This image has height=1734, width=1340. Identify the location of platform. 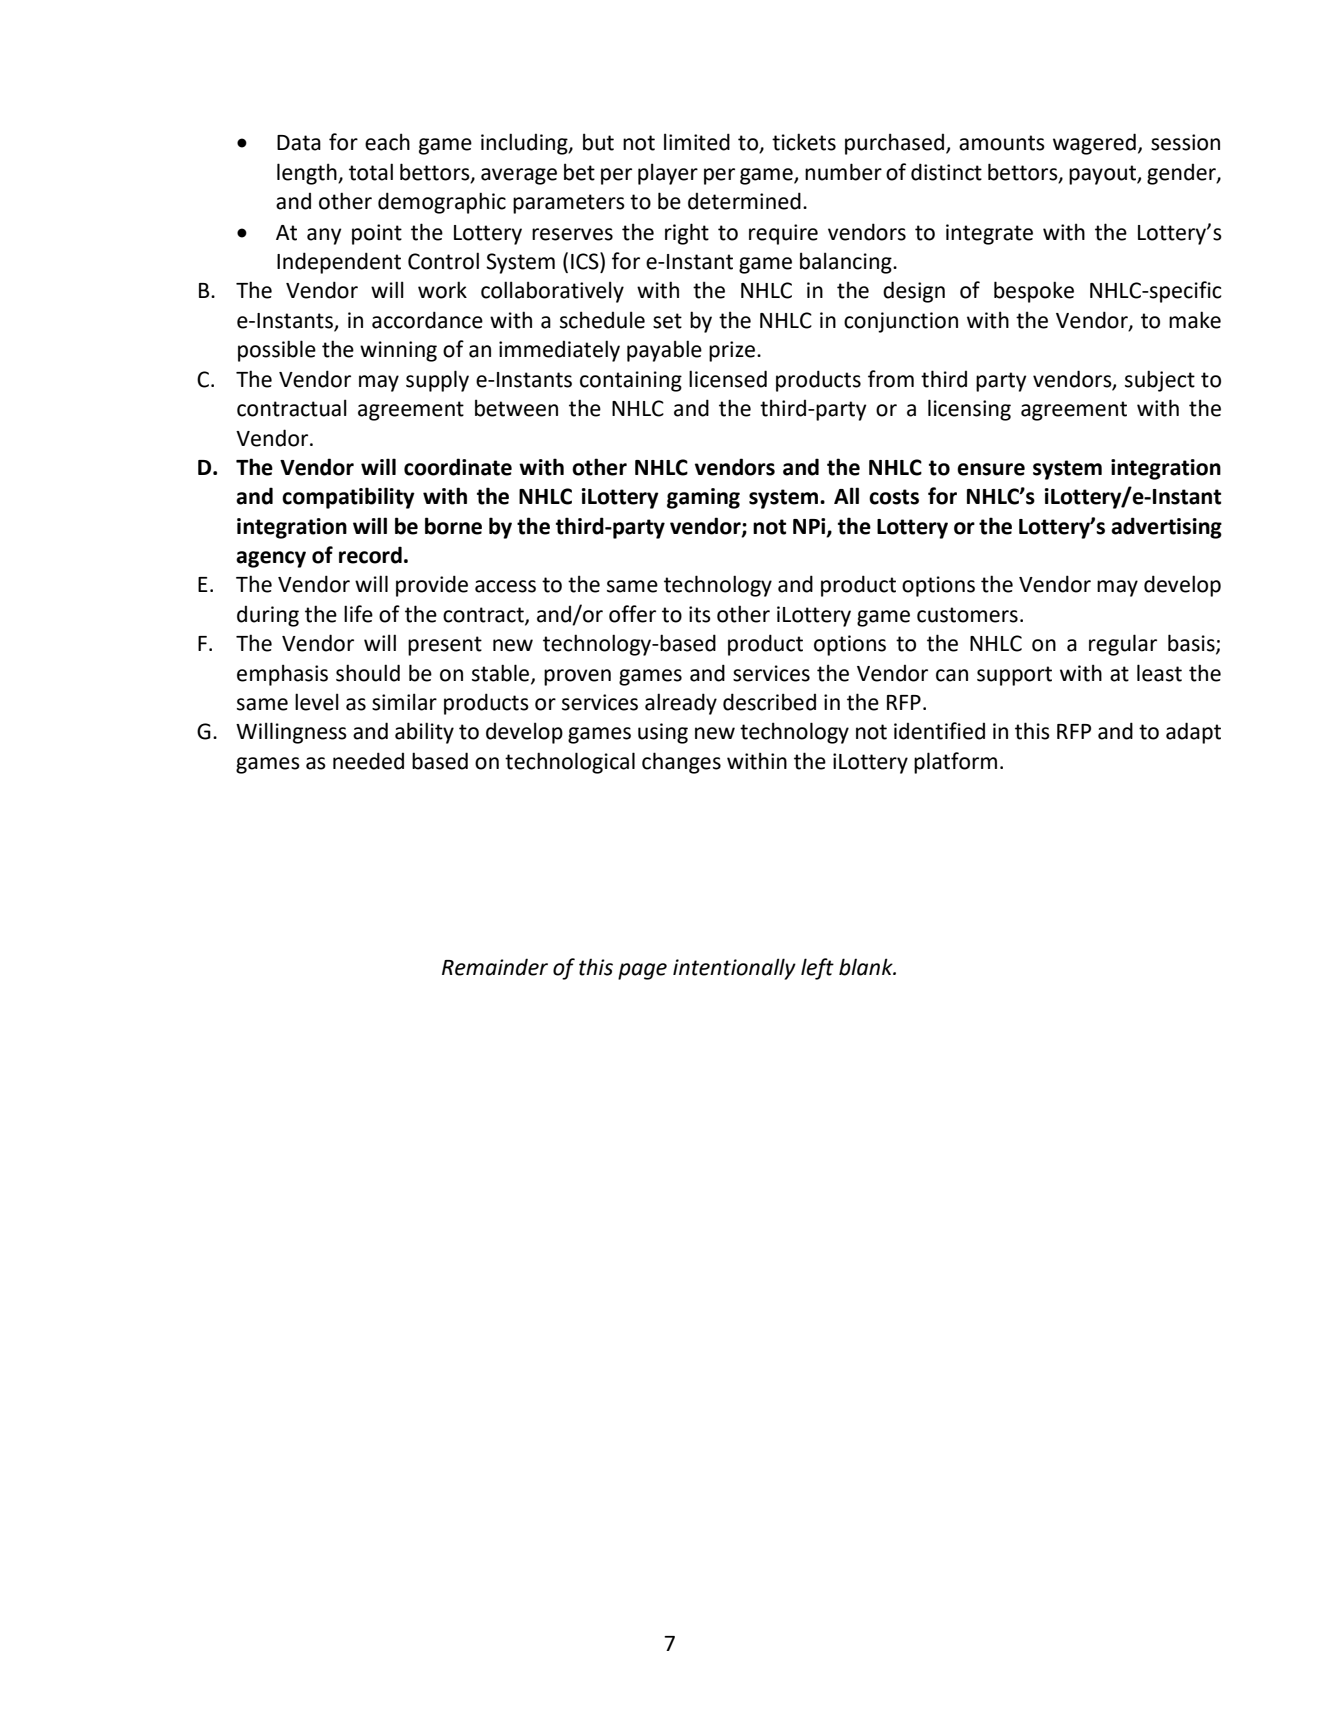
(955, 763).
